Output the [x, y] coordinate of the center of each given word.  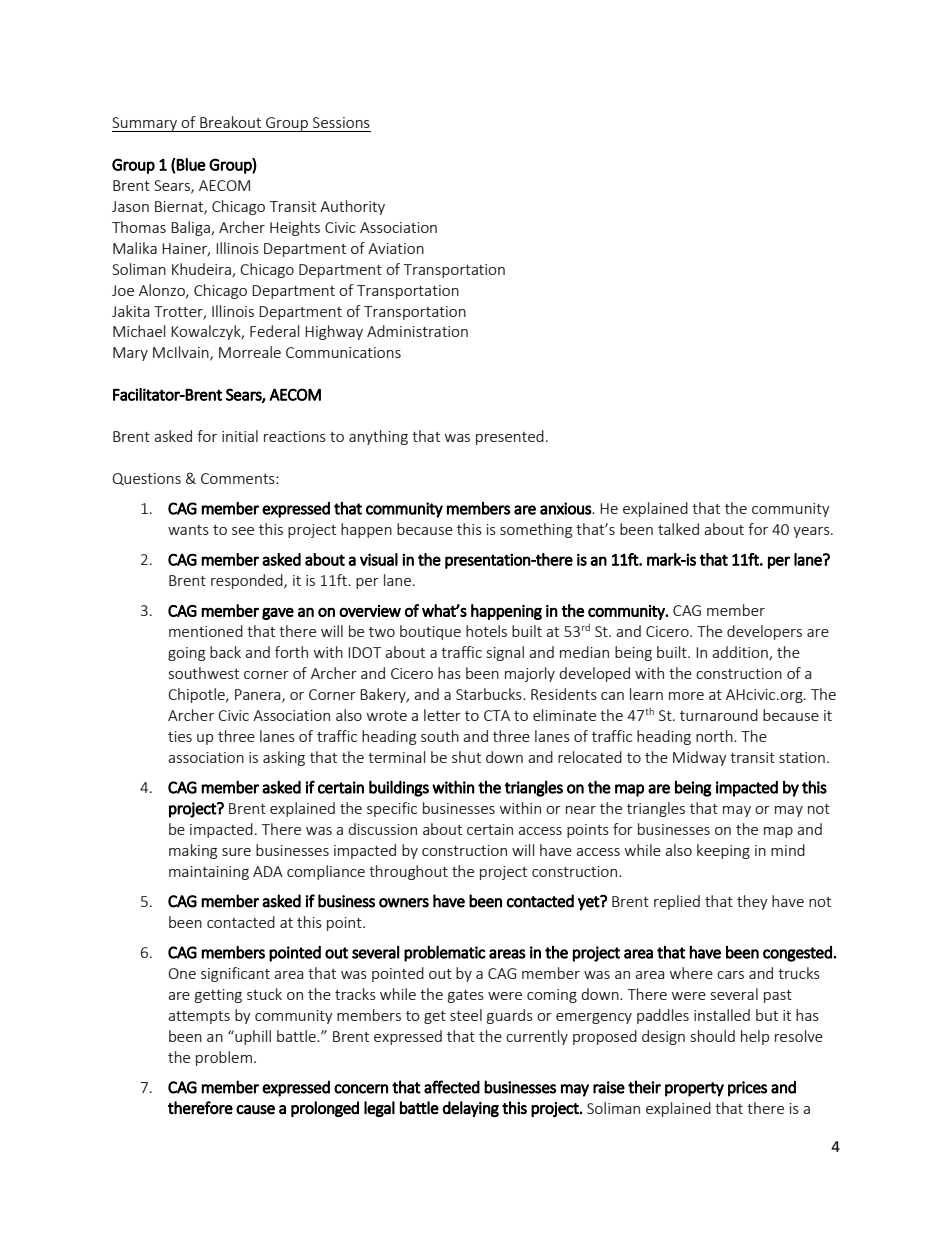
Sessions [341, 122]
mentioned [206, 631]
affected [452, 1087]
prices [747, 1089]
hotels [486, 631]
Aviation [396, 248]
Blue [190, 164]
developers [764, 632]
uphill [252, 1037]
